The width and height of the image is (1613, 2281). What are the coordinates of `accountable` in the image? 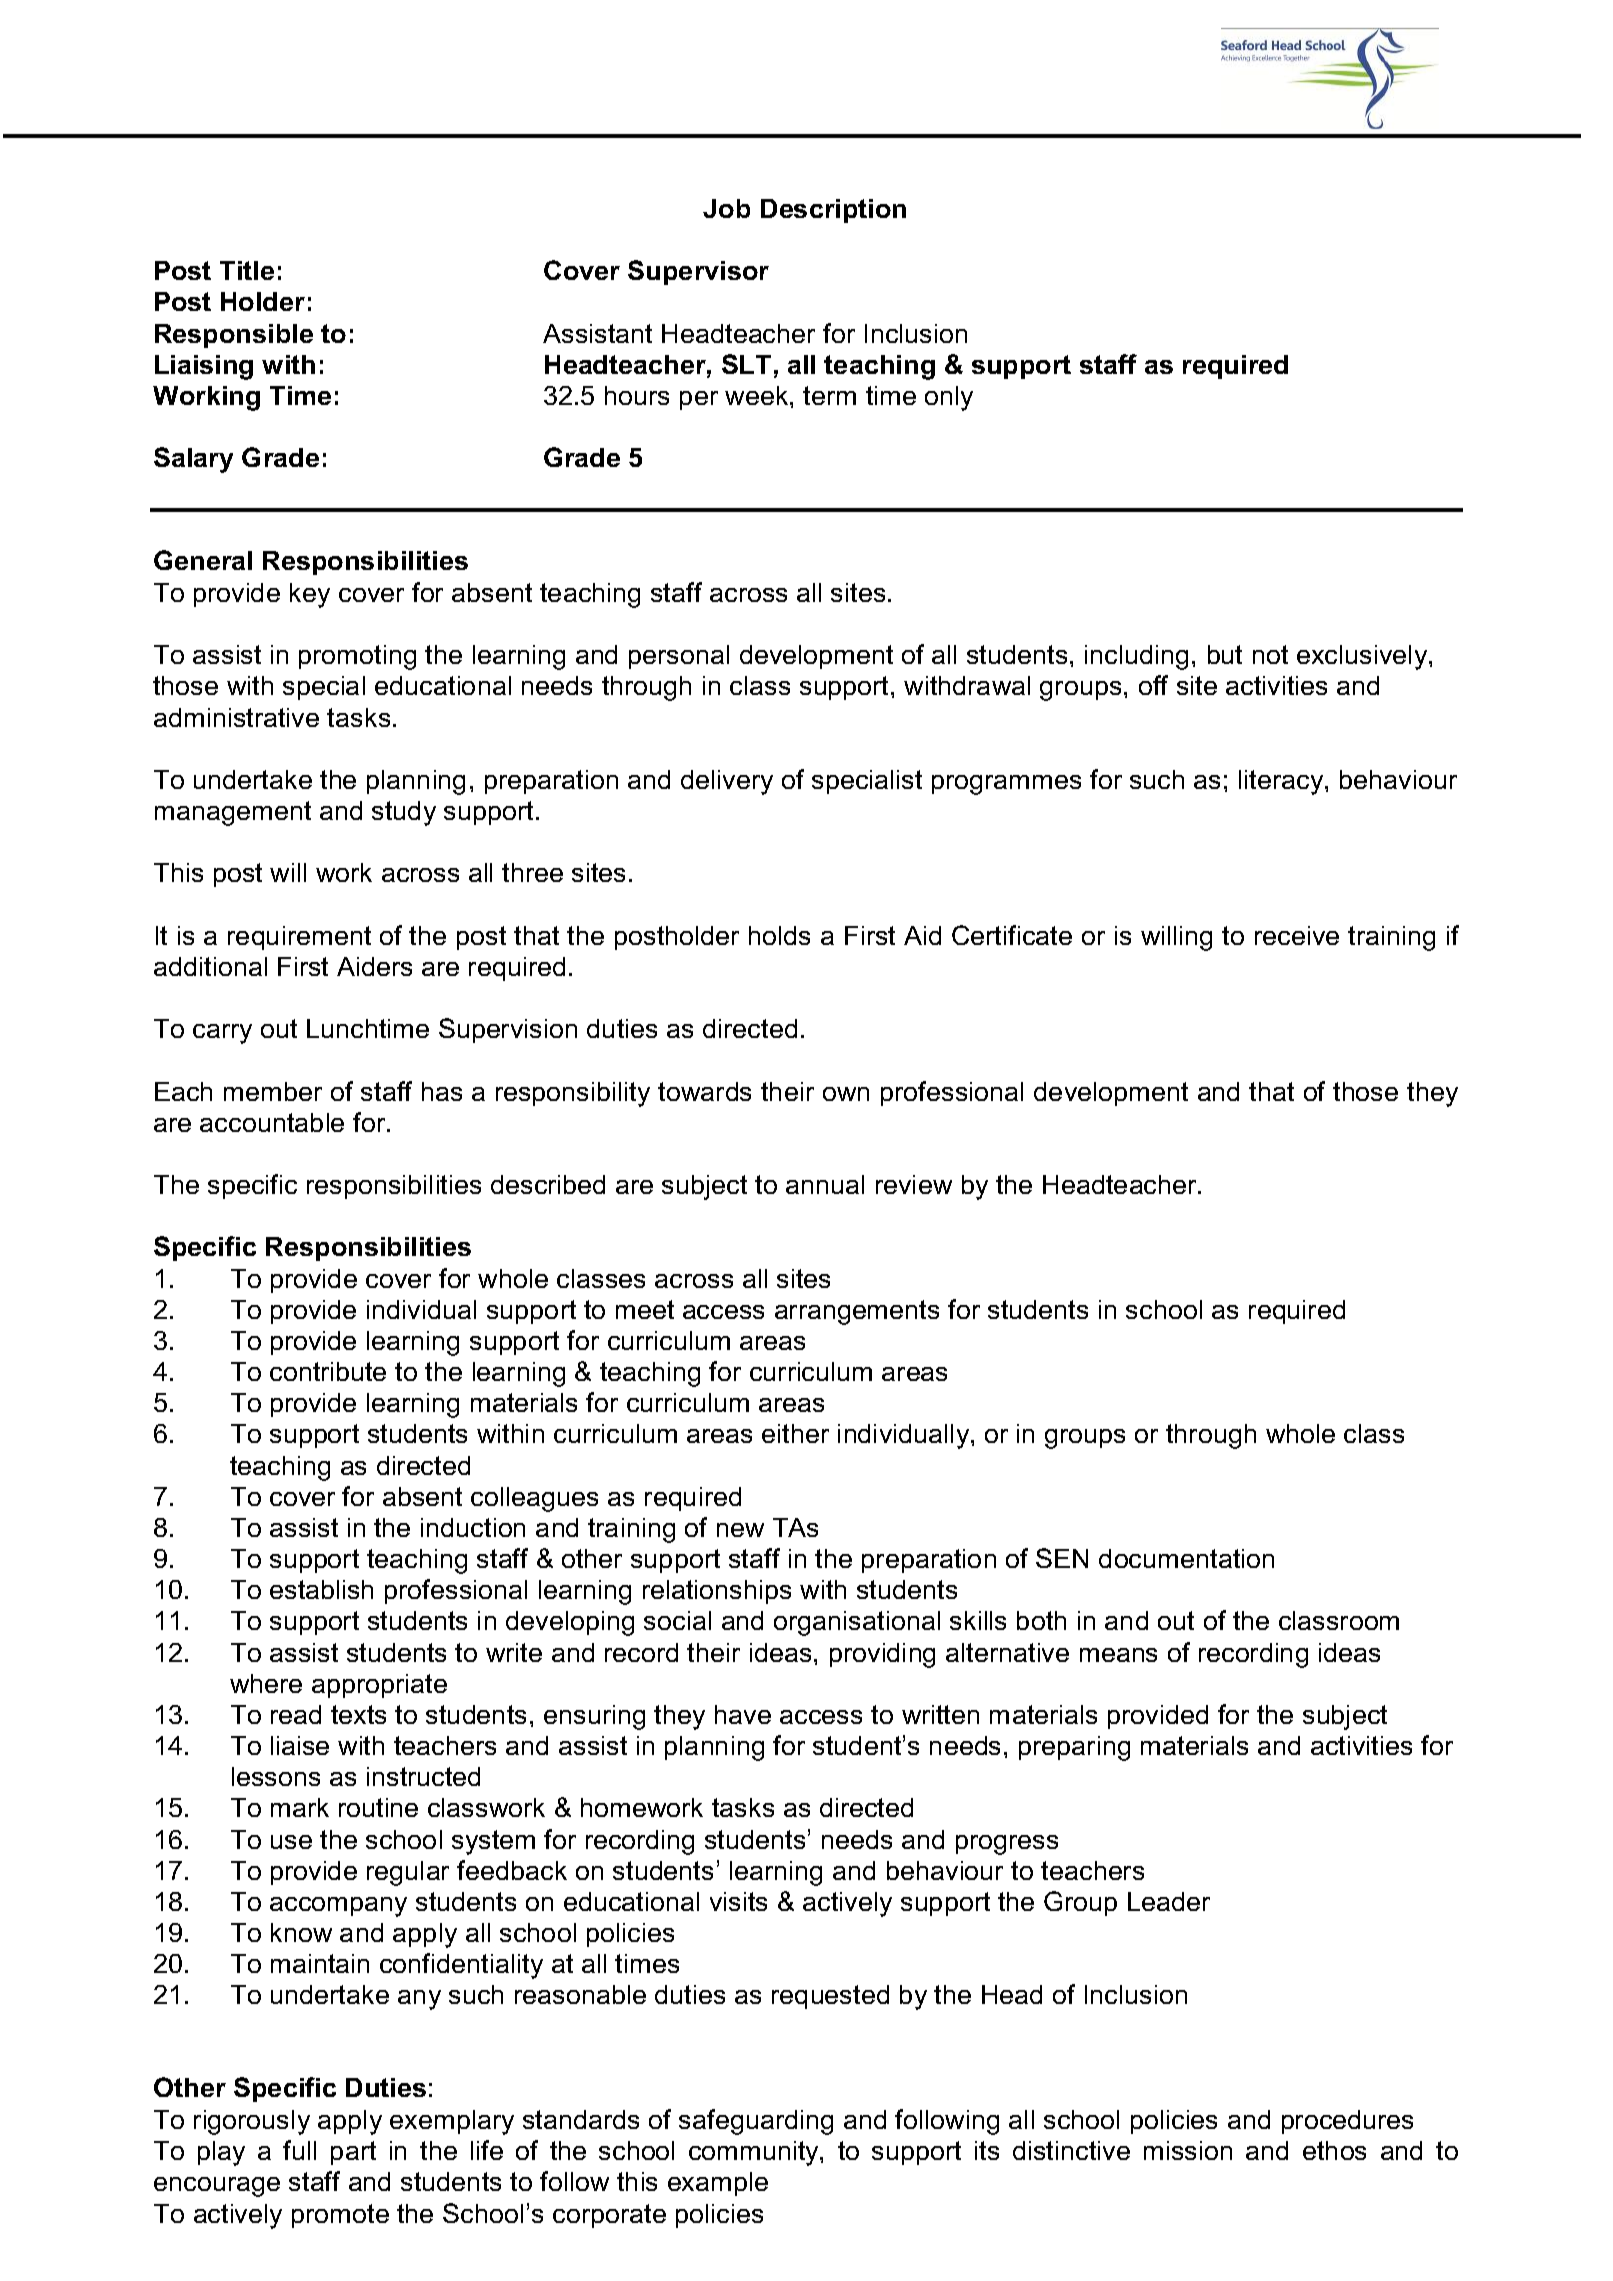 It's located at (272, 1122).
